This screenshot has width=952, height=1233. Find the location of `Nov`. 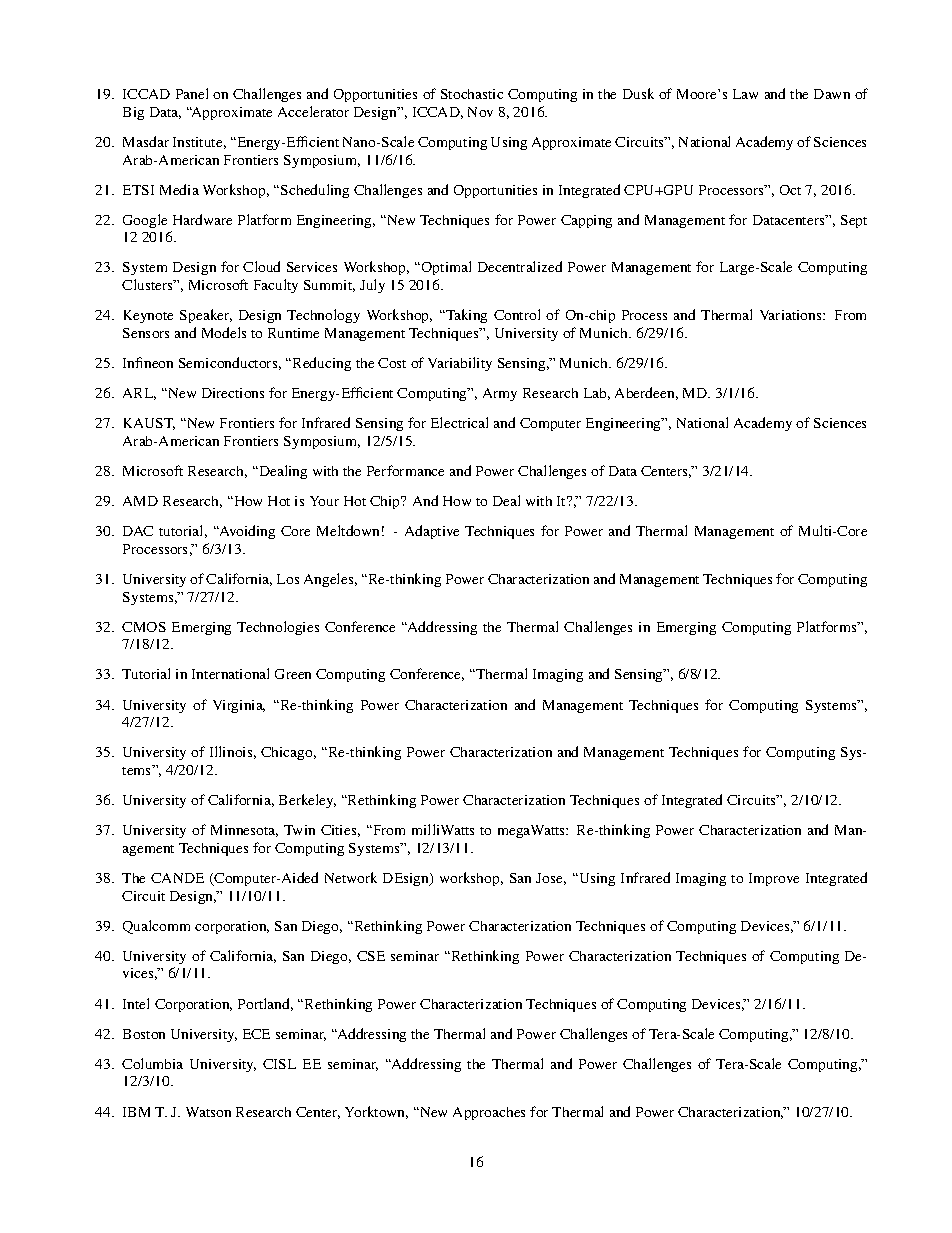

Nov is located at coordinates (480, 112).
